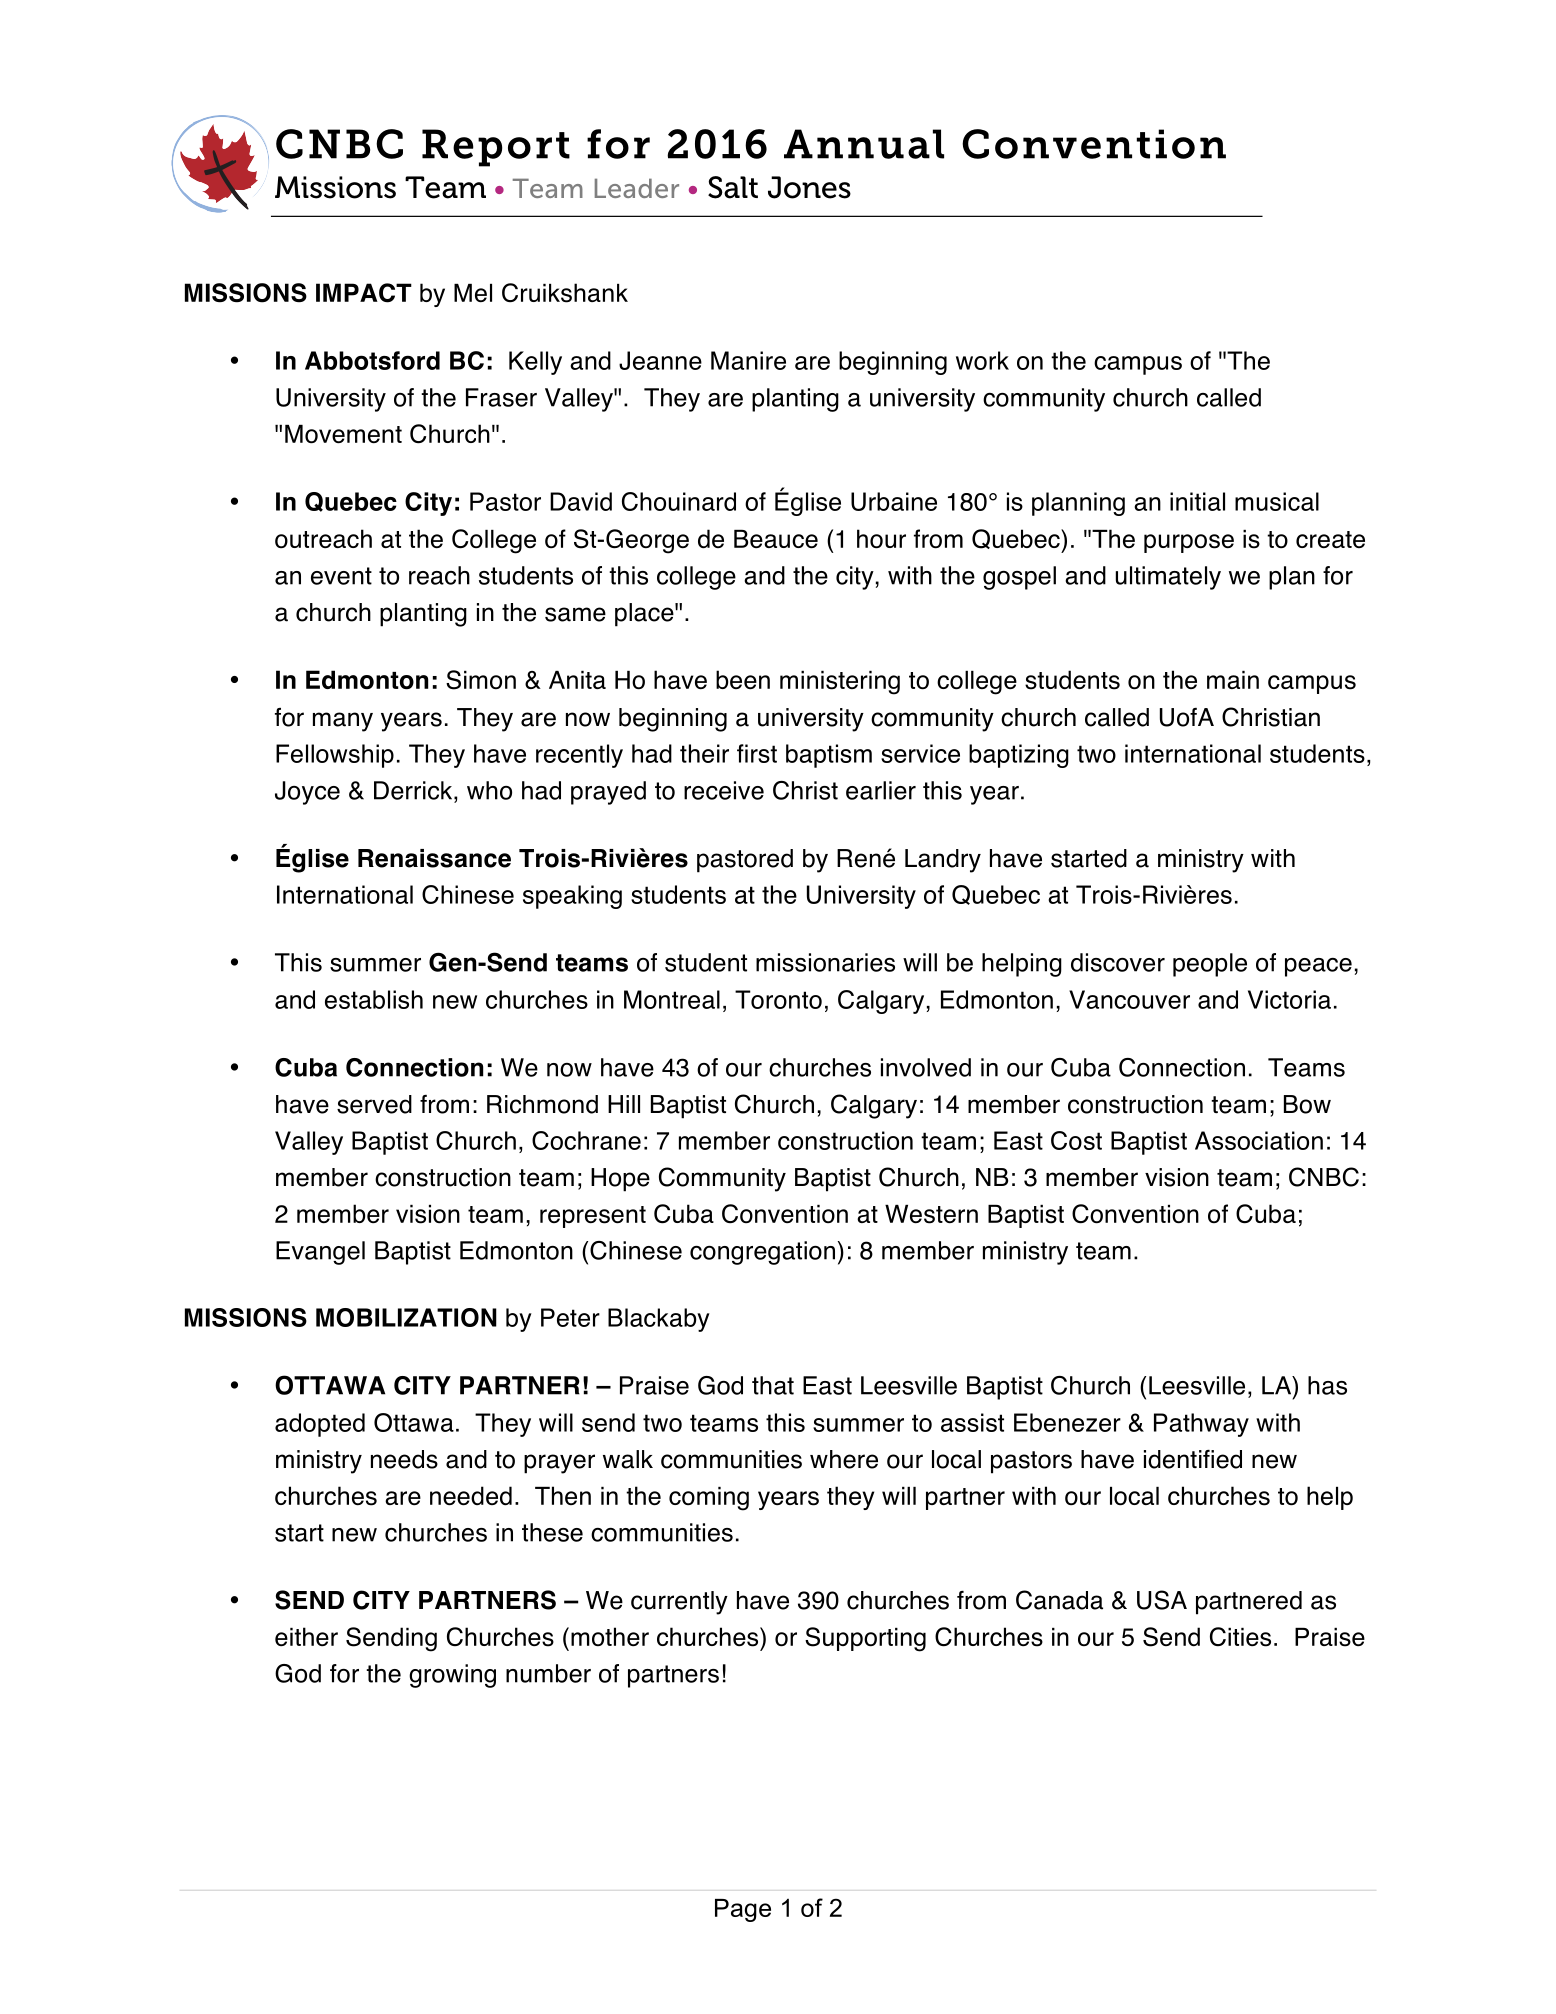  I want to click on earlier, so click(881, 790).
